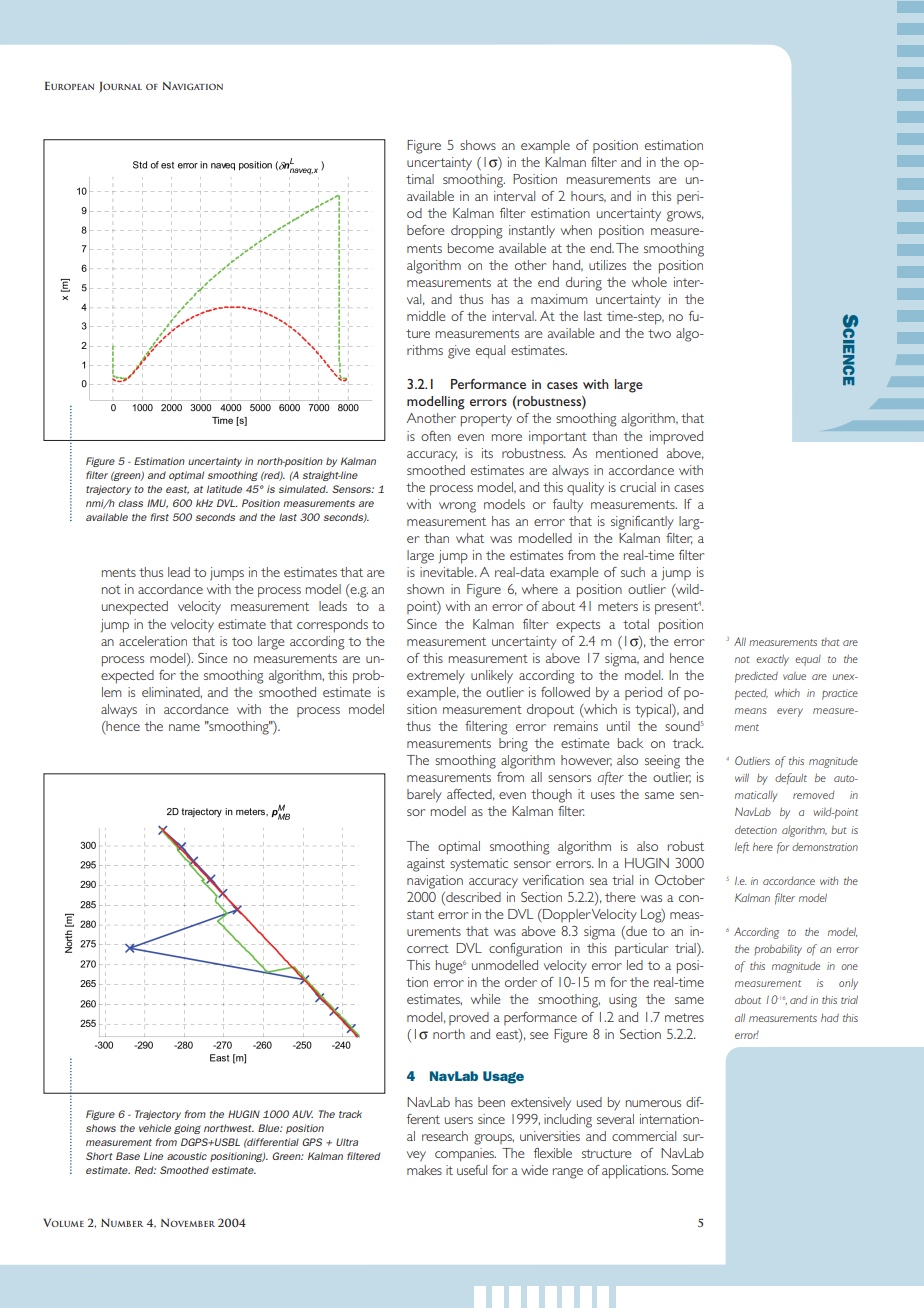 Image resolution: width=924 pixels, height=1308 pixels. What do you see at coordinates (687, 1170) in the image?
I see `Some` at bounding box center [687, 1170].
